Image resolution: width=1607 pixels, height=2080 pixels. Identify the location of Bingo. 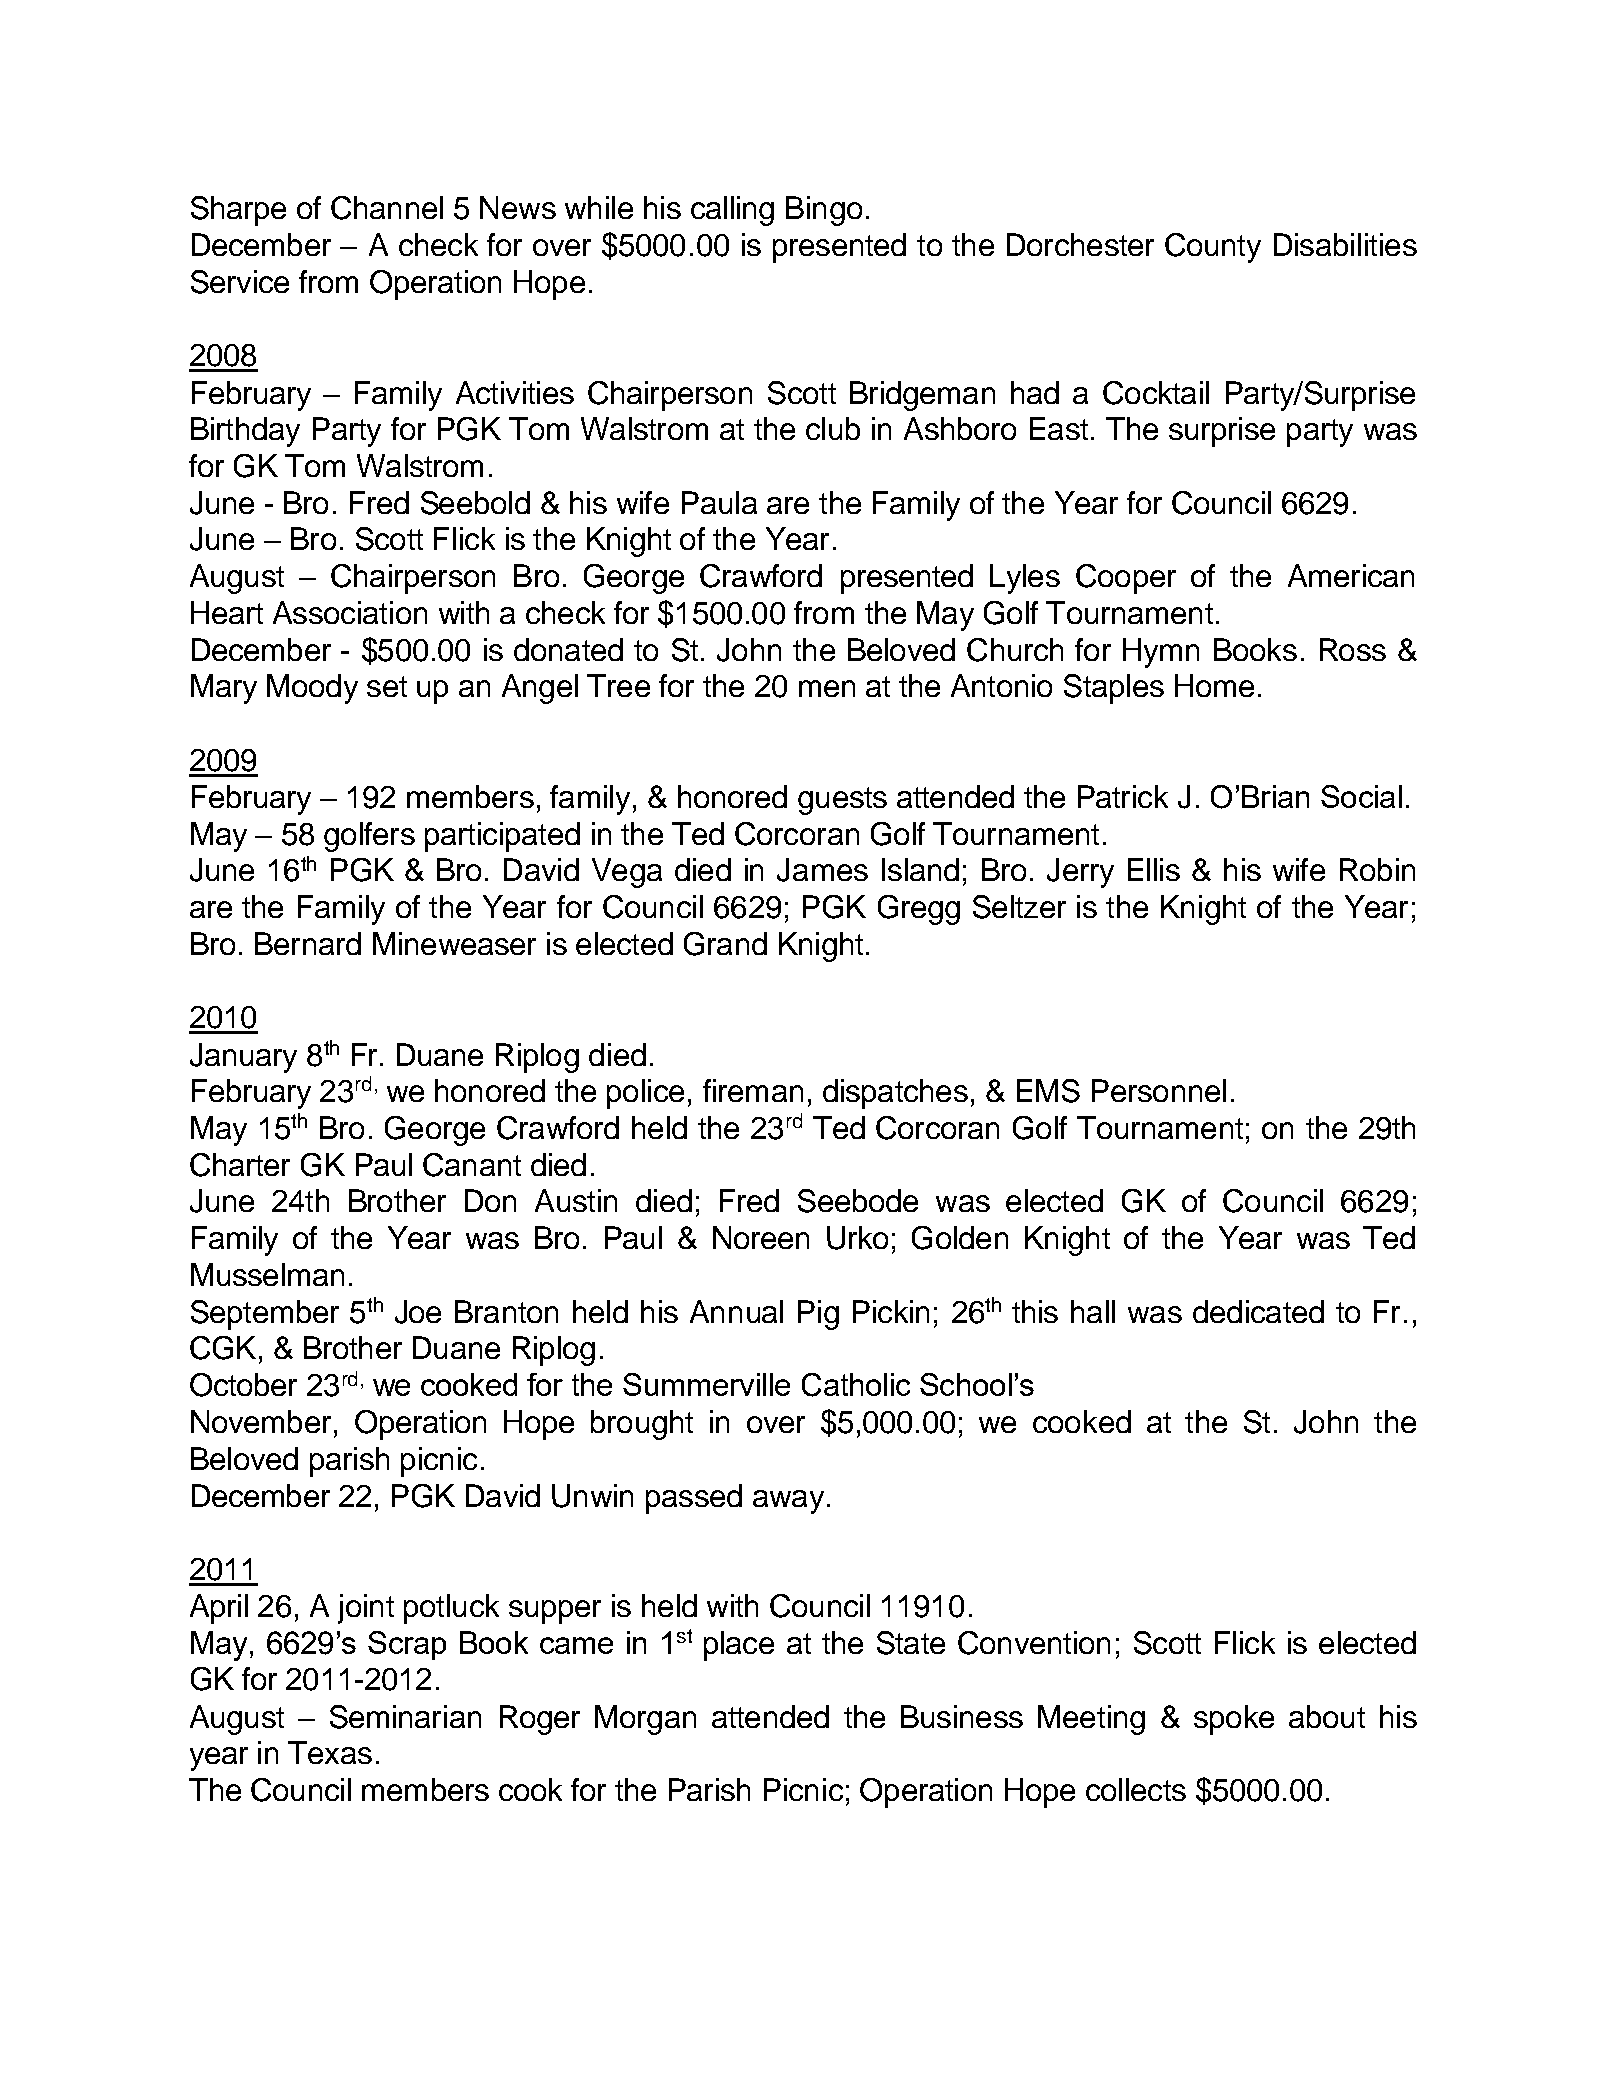
(824, 211).
